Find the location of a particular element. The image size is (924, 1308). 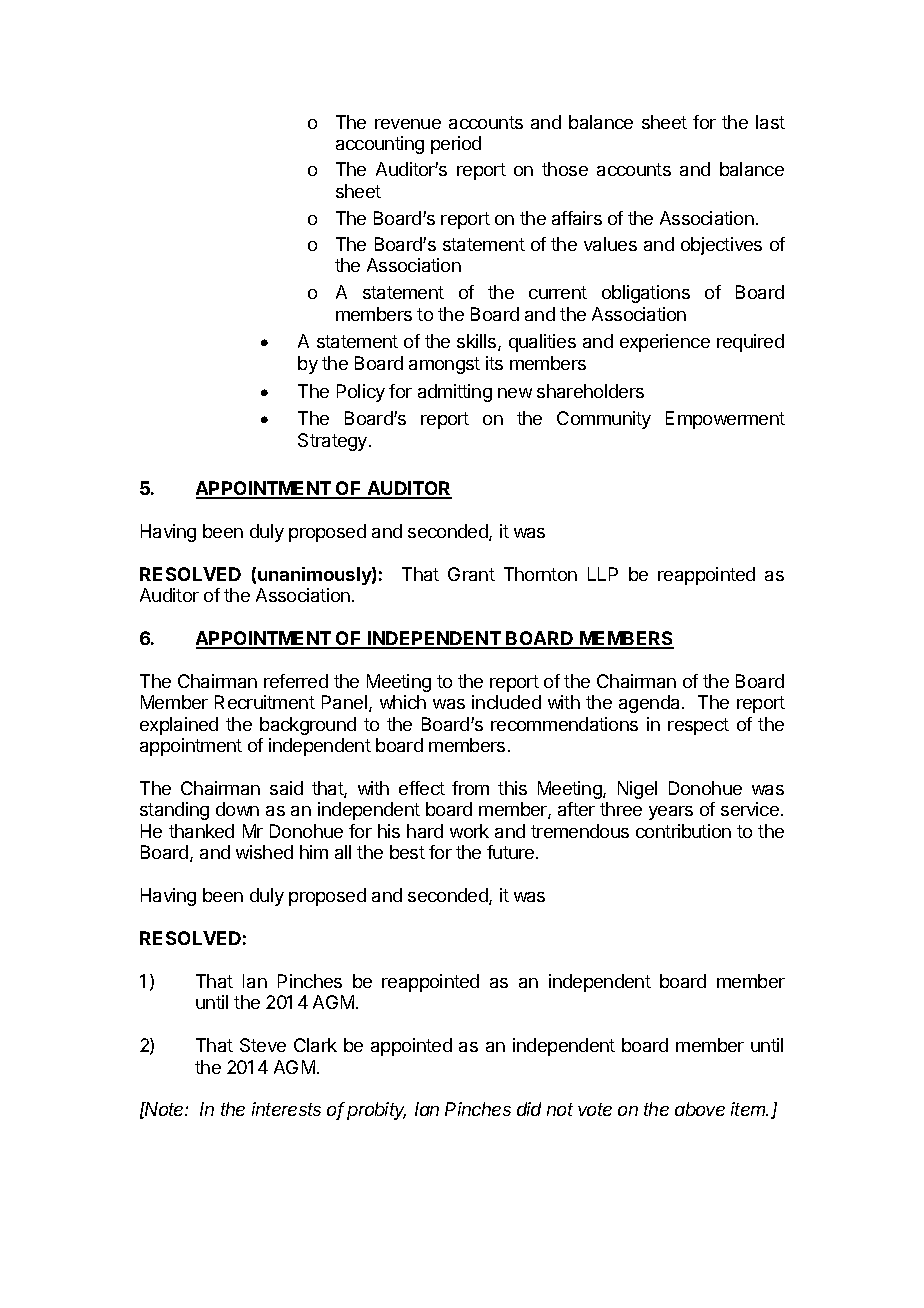

above is located at coordinates (700, 1109).
